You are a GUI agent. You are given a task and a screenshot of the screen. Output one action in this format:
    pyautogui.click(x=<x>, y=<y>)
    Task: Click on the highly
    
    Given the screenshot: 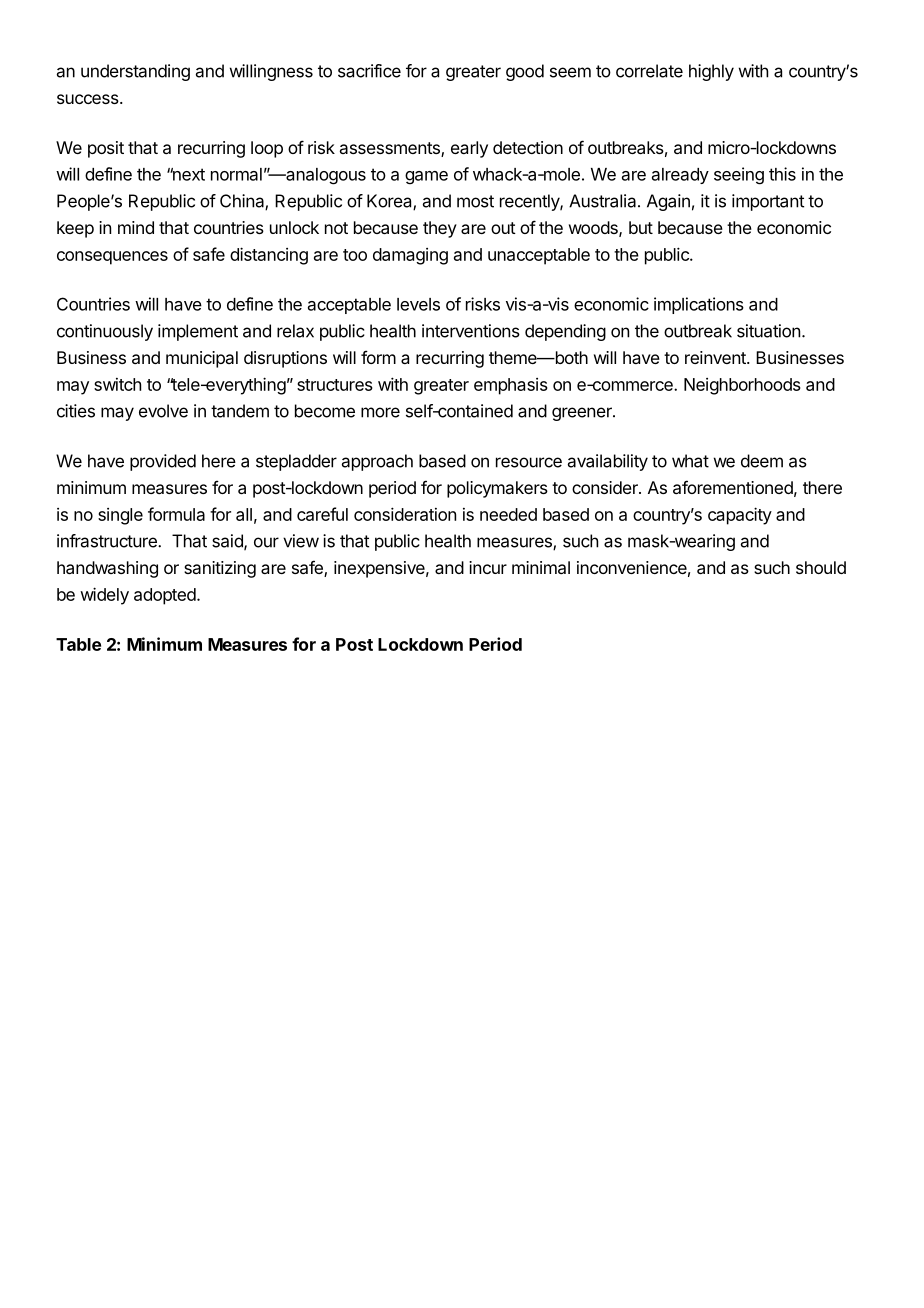 What is the action you would take?
    pyautogui.click(x=711, y=72)
